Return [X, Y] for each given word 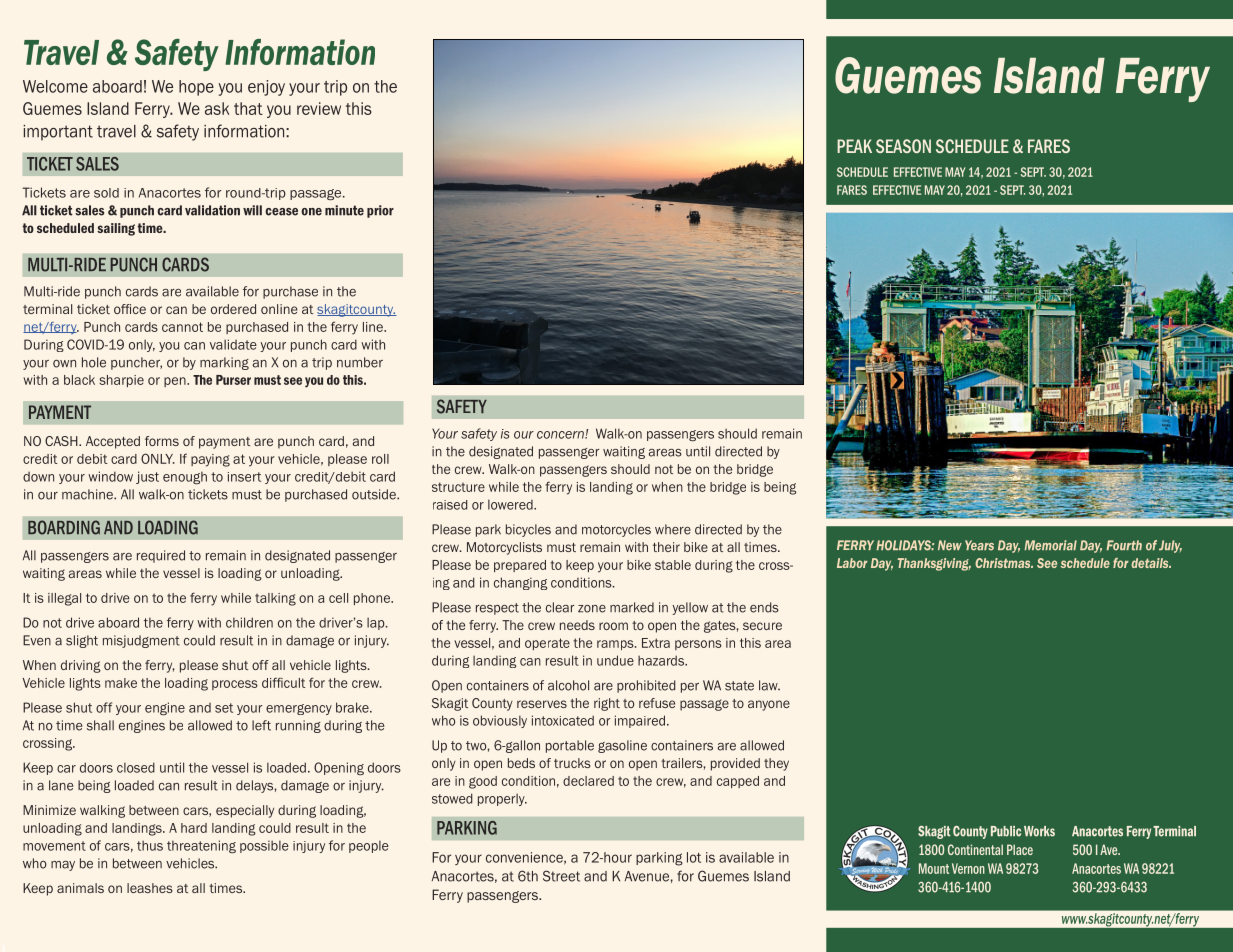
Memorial [1050, 545]
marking [224, 363]
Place [1020, 849]
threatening [201, 846]
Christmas [1004, 563]
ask [217, 108]
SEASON [903, 146]
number [360, 362]
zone [592, 609]
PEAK [854, 146]
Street [561, 876]
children [249, 622]
